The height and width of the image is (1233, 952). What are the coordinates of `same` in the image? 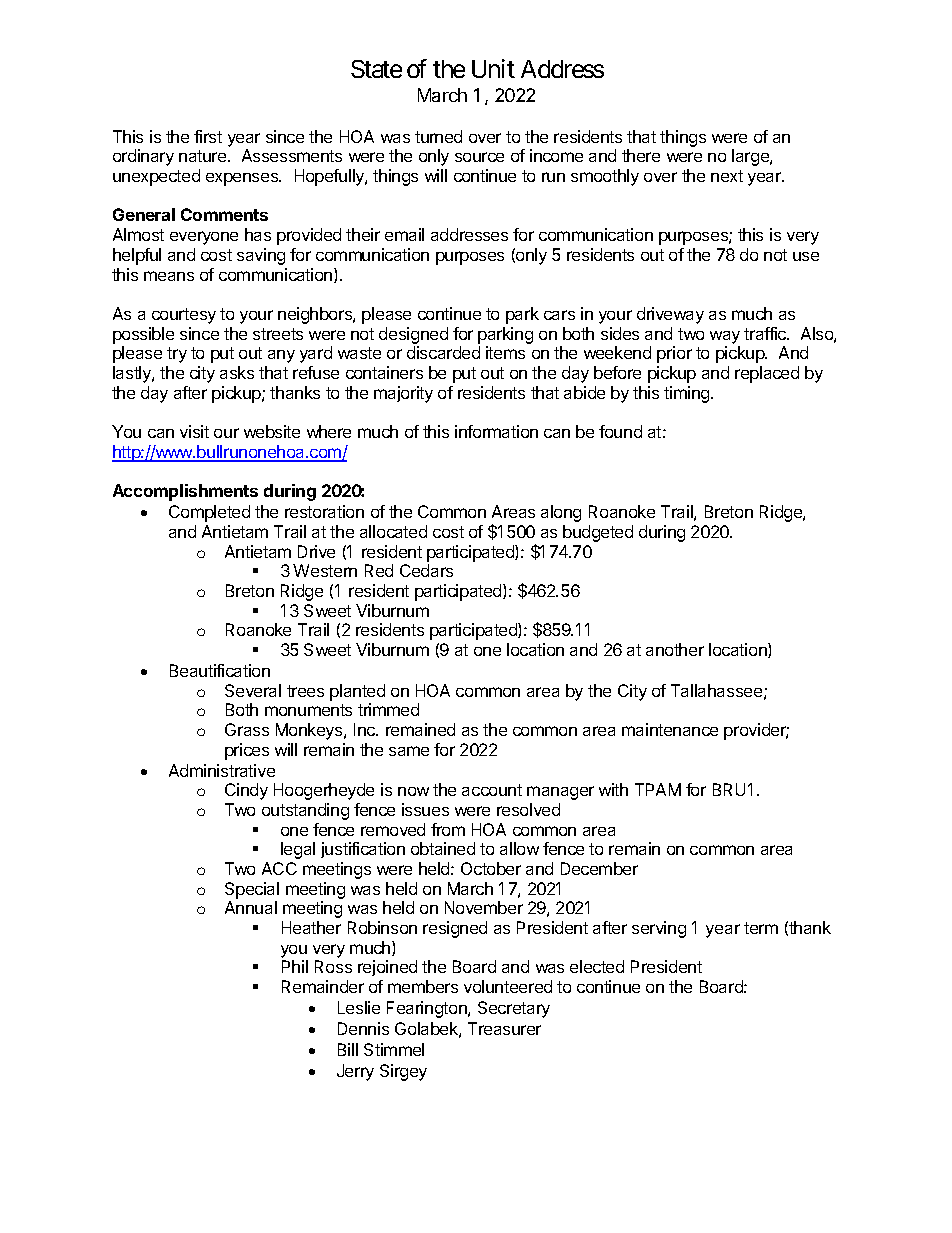 It's located at (409, 751).
